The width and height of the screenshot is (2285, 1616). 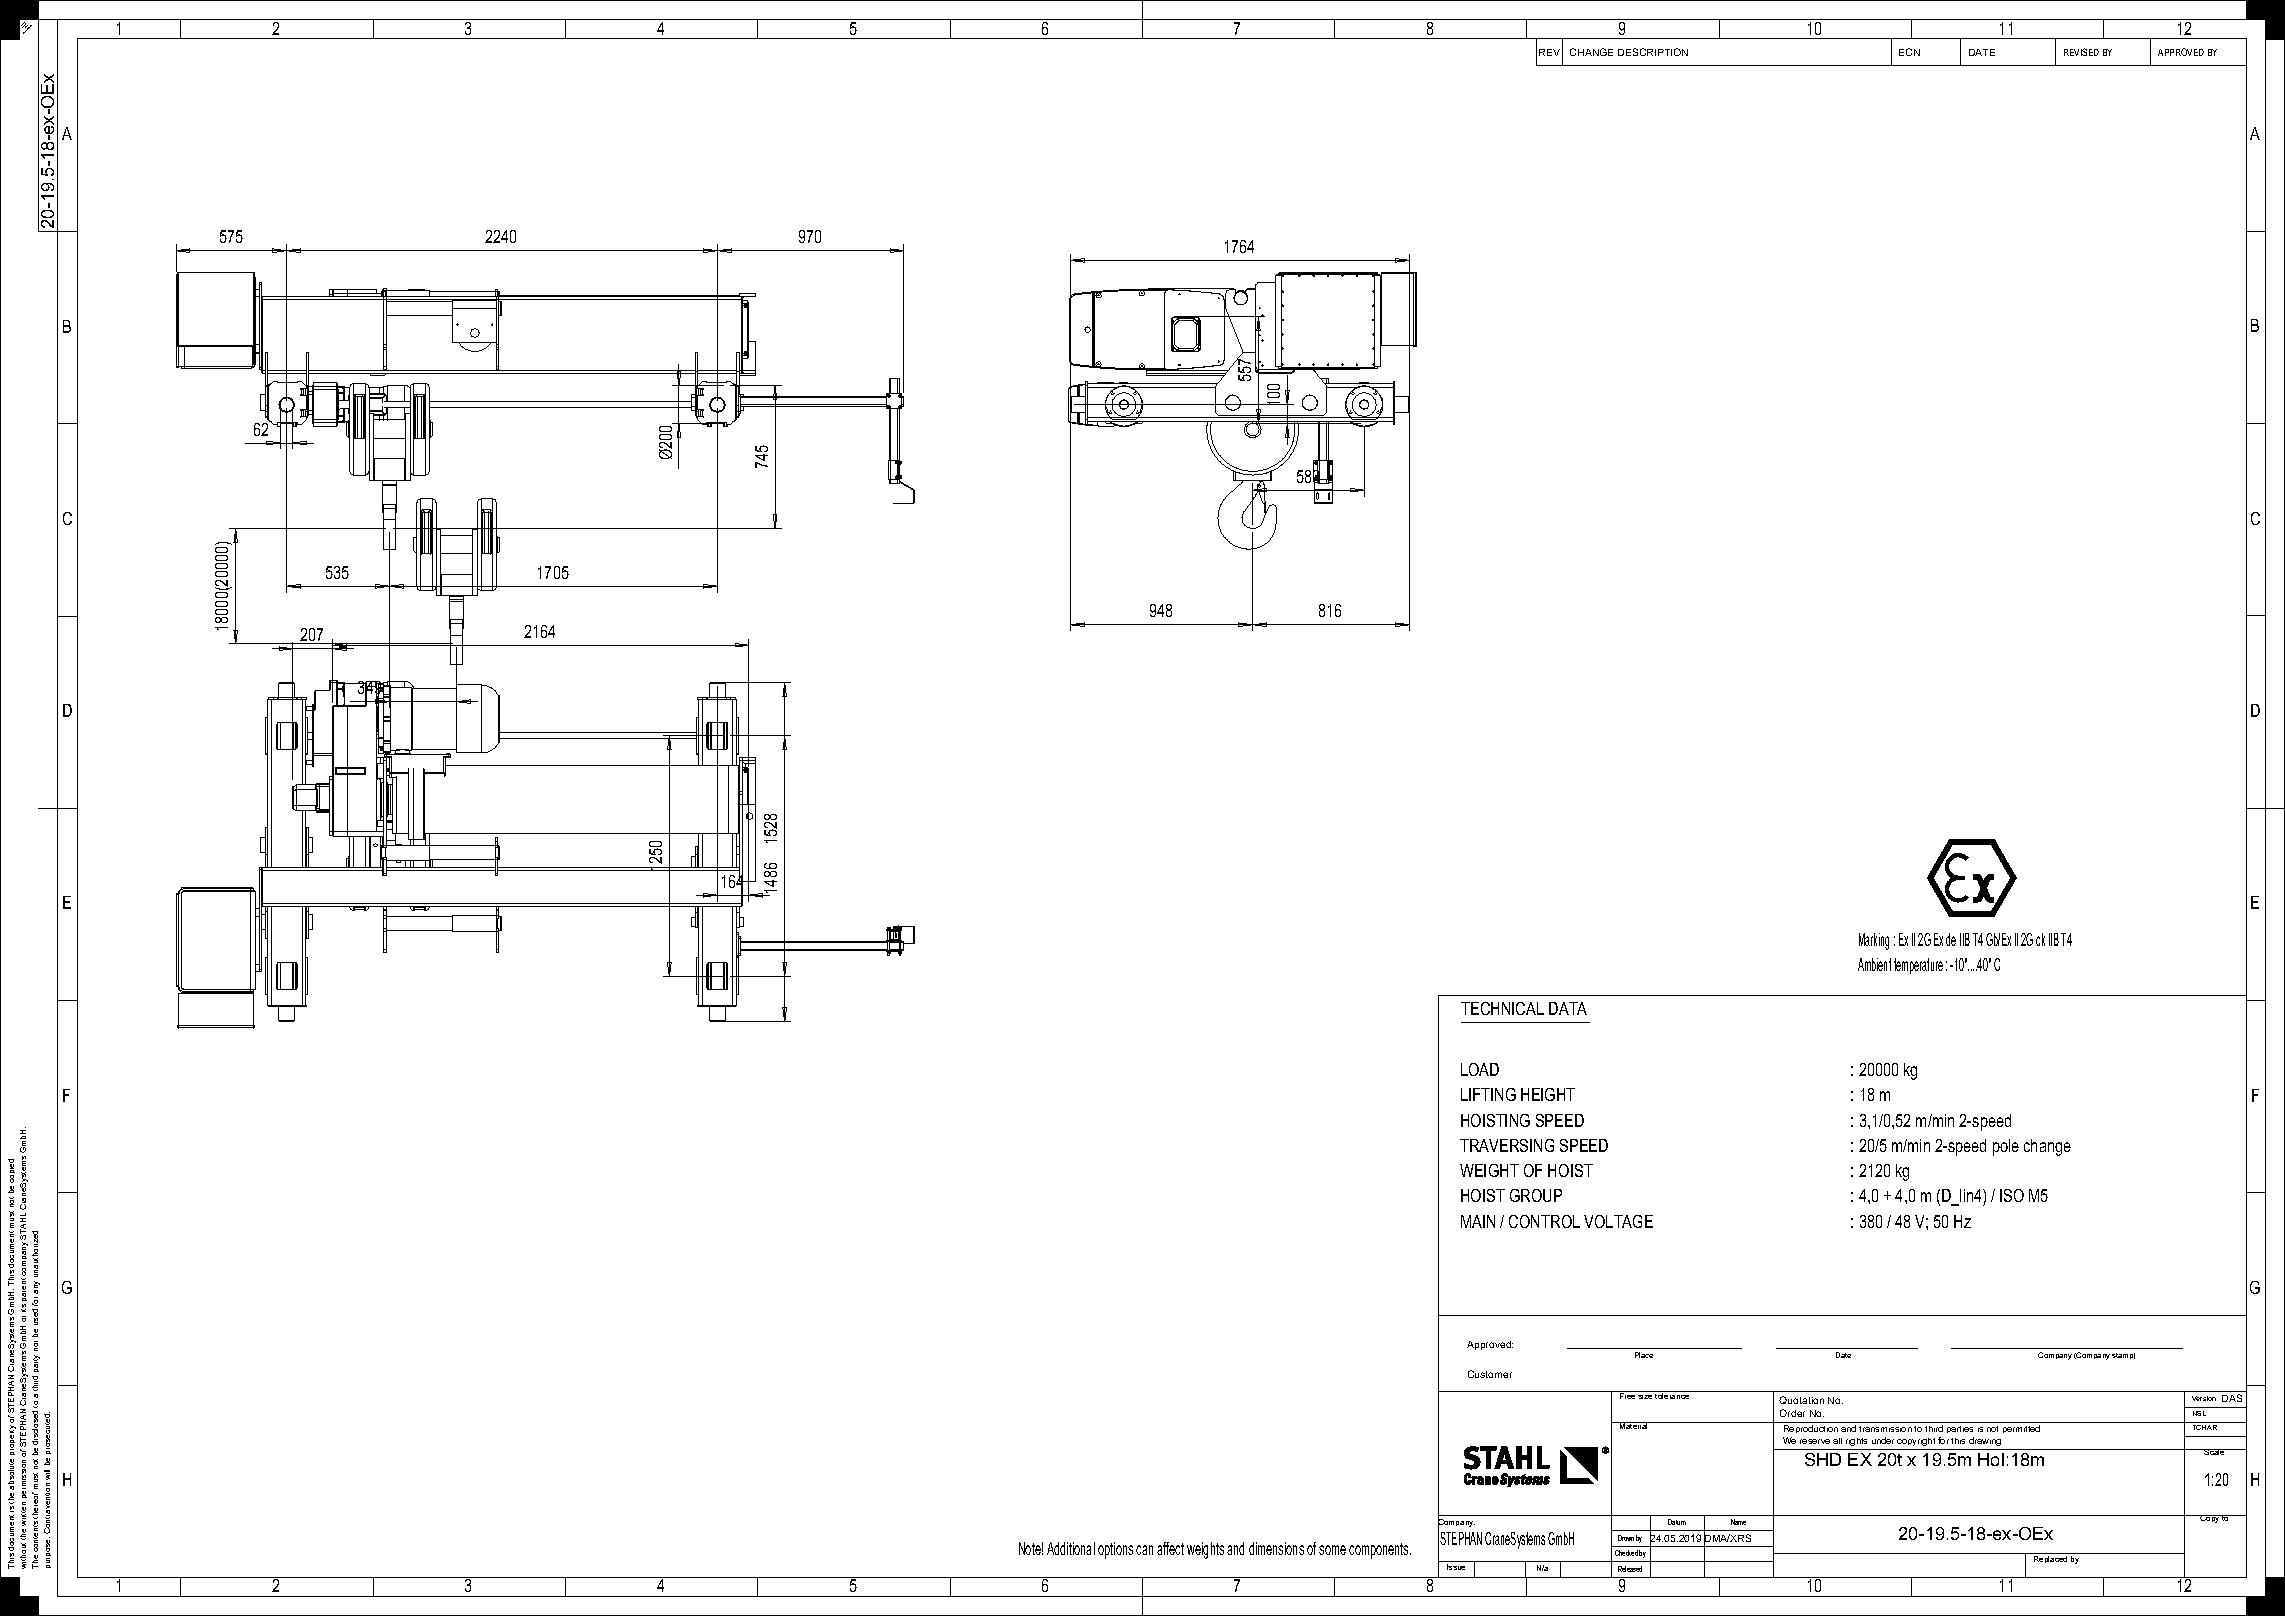 I want to click on VOLTAGE, so click(x=1618, y=1221).
